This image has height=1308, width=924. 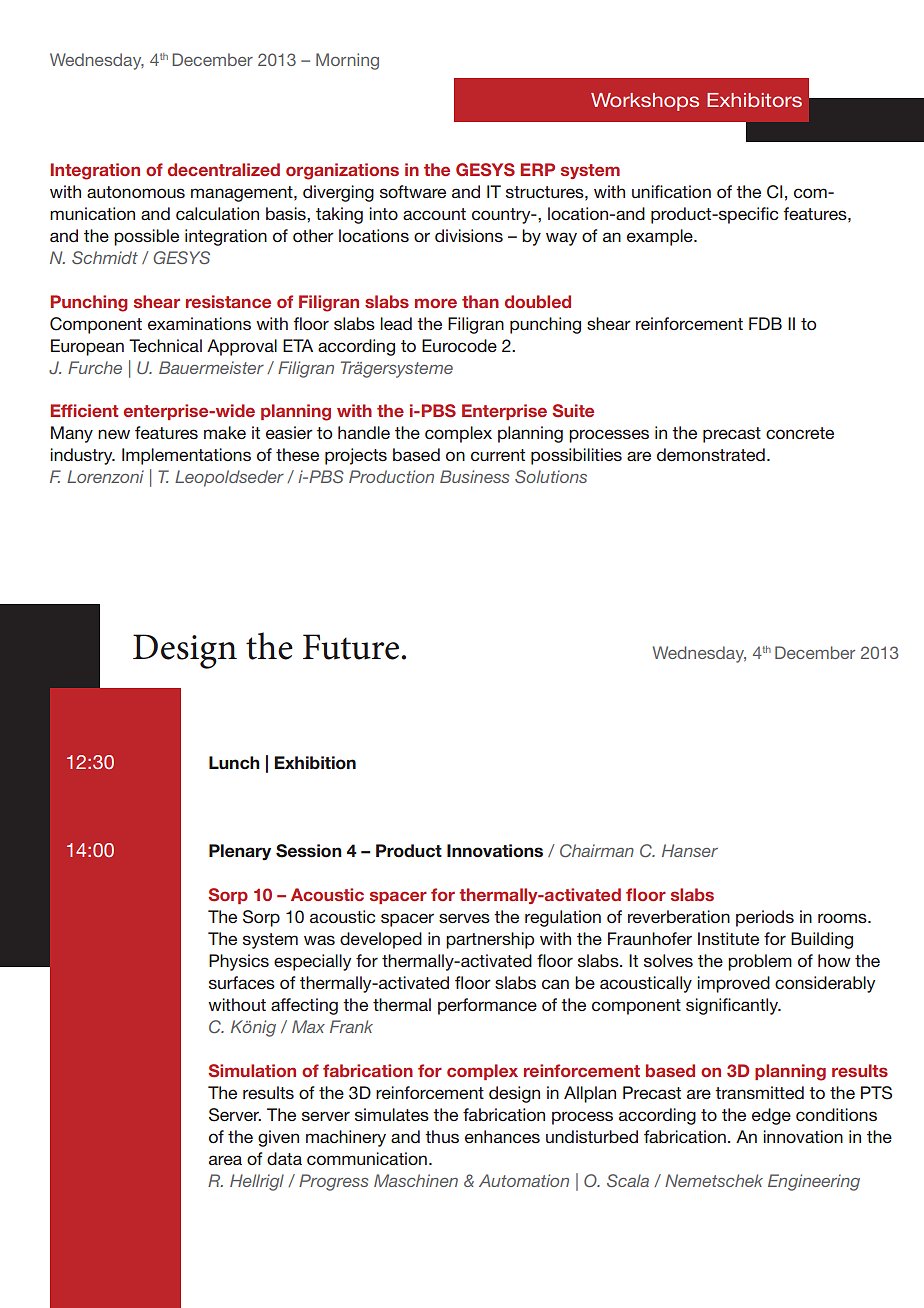 I want to click on demonstrated, so click(x=711, y=454).
